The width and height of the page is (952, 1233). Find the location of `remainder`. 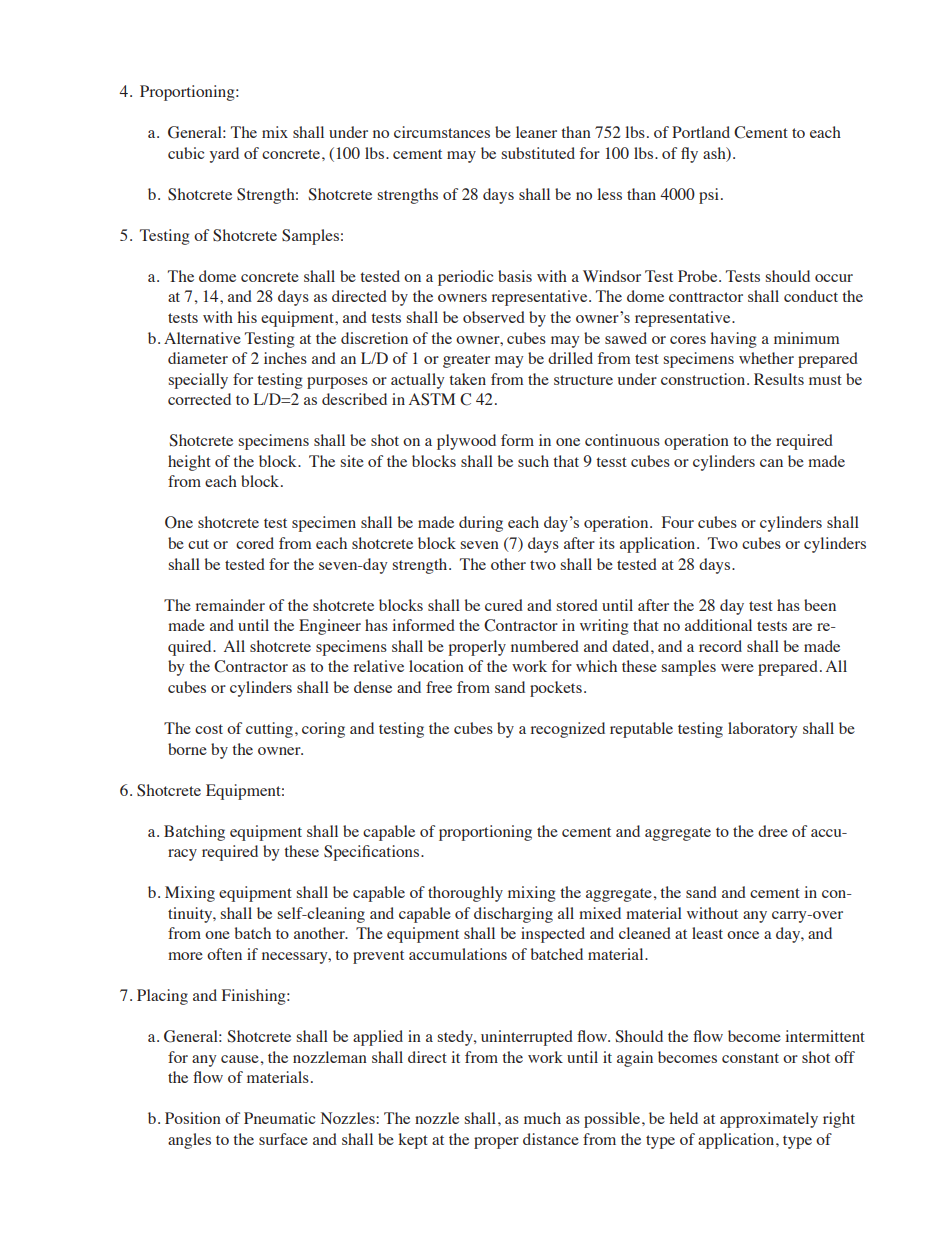

remainder is located at coordinates (230, 605).
